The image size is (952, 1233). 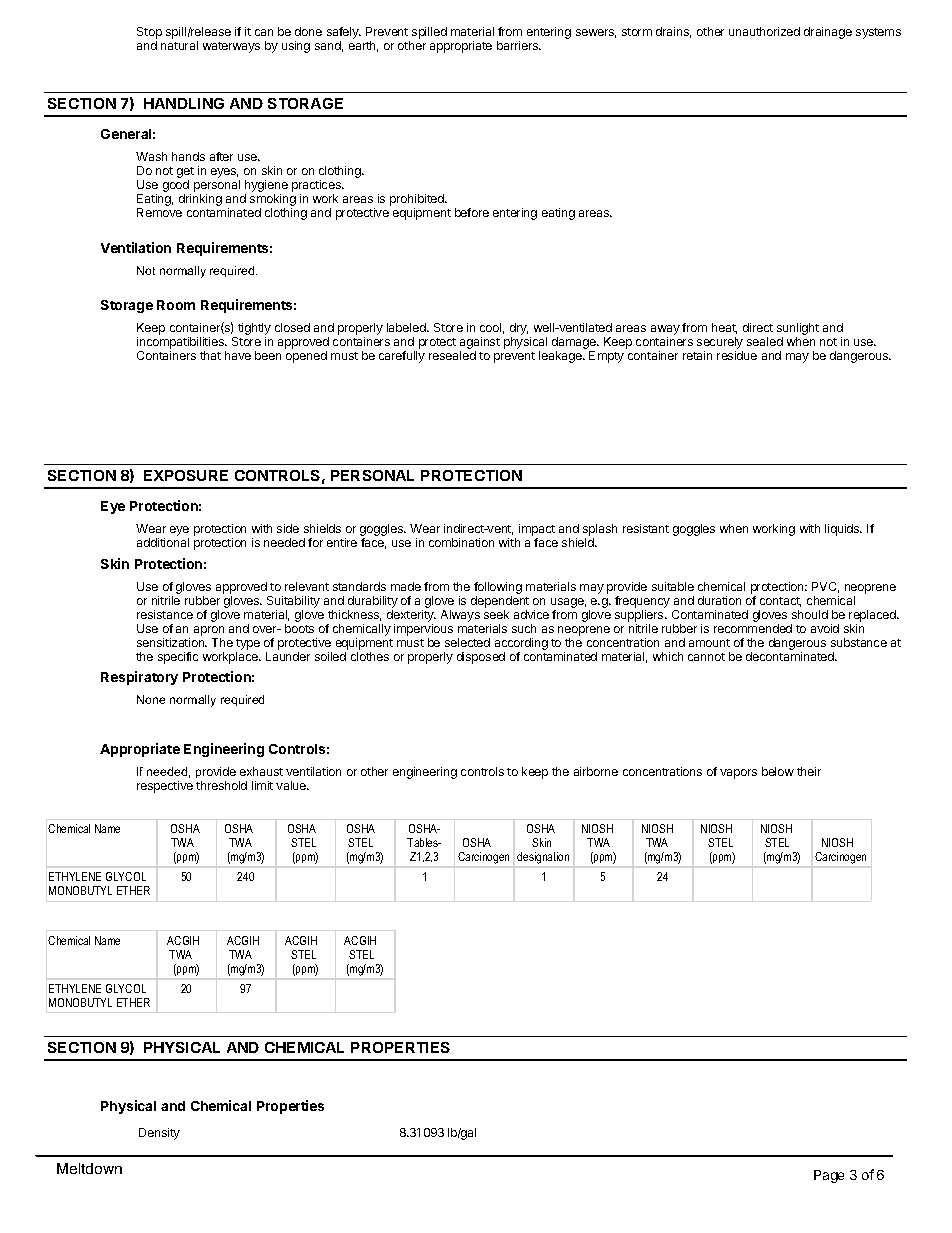 What do you see at coordinates (780, 602) in the document?
I see `contact` at bounding box center [780, 602].
